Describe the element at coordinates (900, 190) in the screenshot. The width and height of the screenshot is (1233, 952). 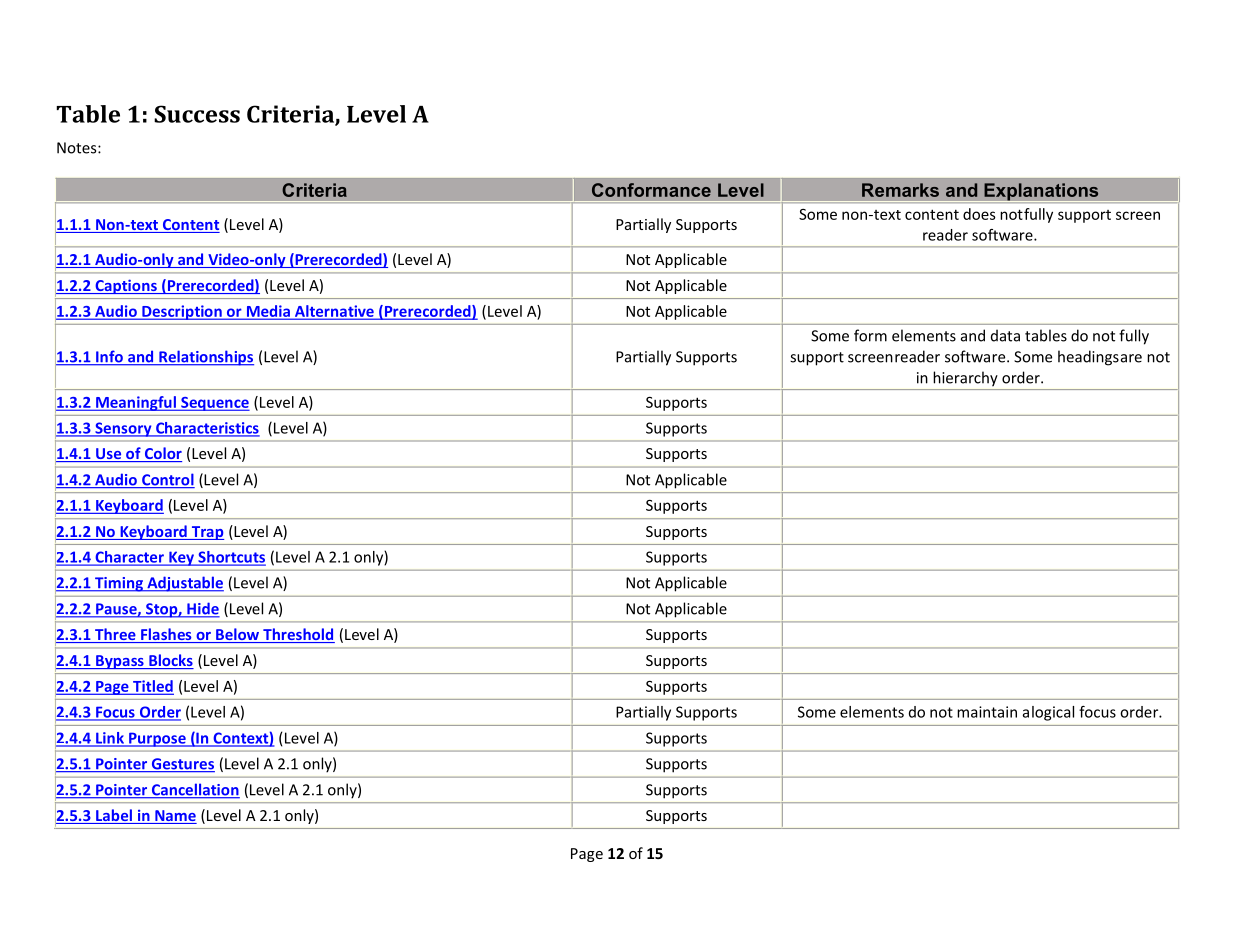
I see `Remarks` at that location.
